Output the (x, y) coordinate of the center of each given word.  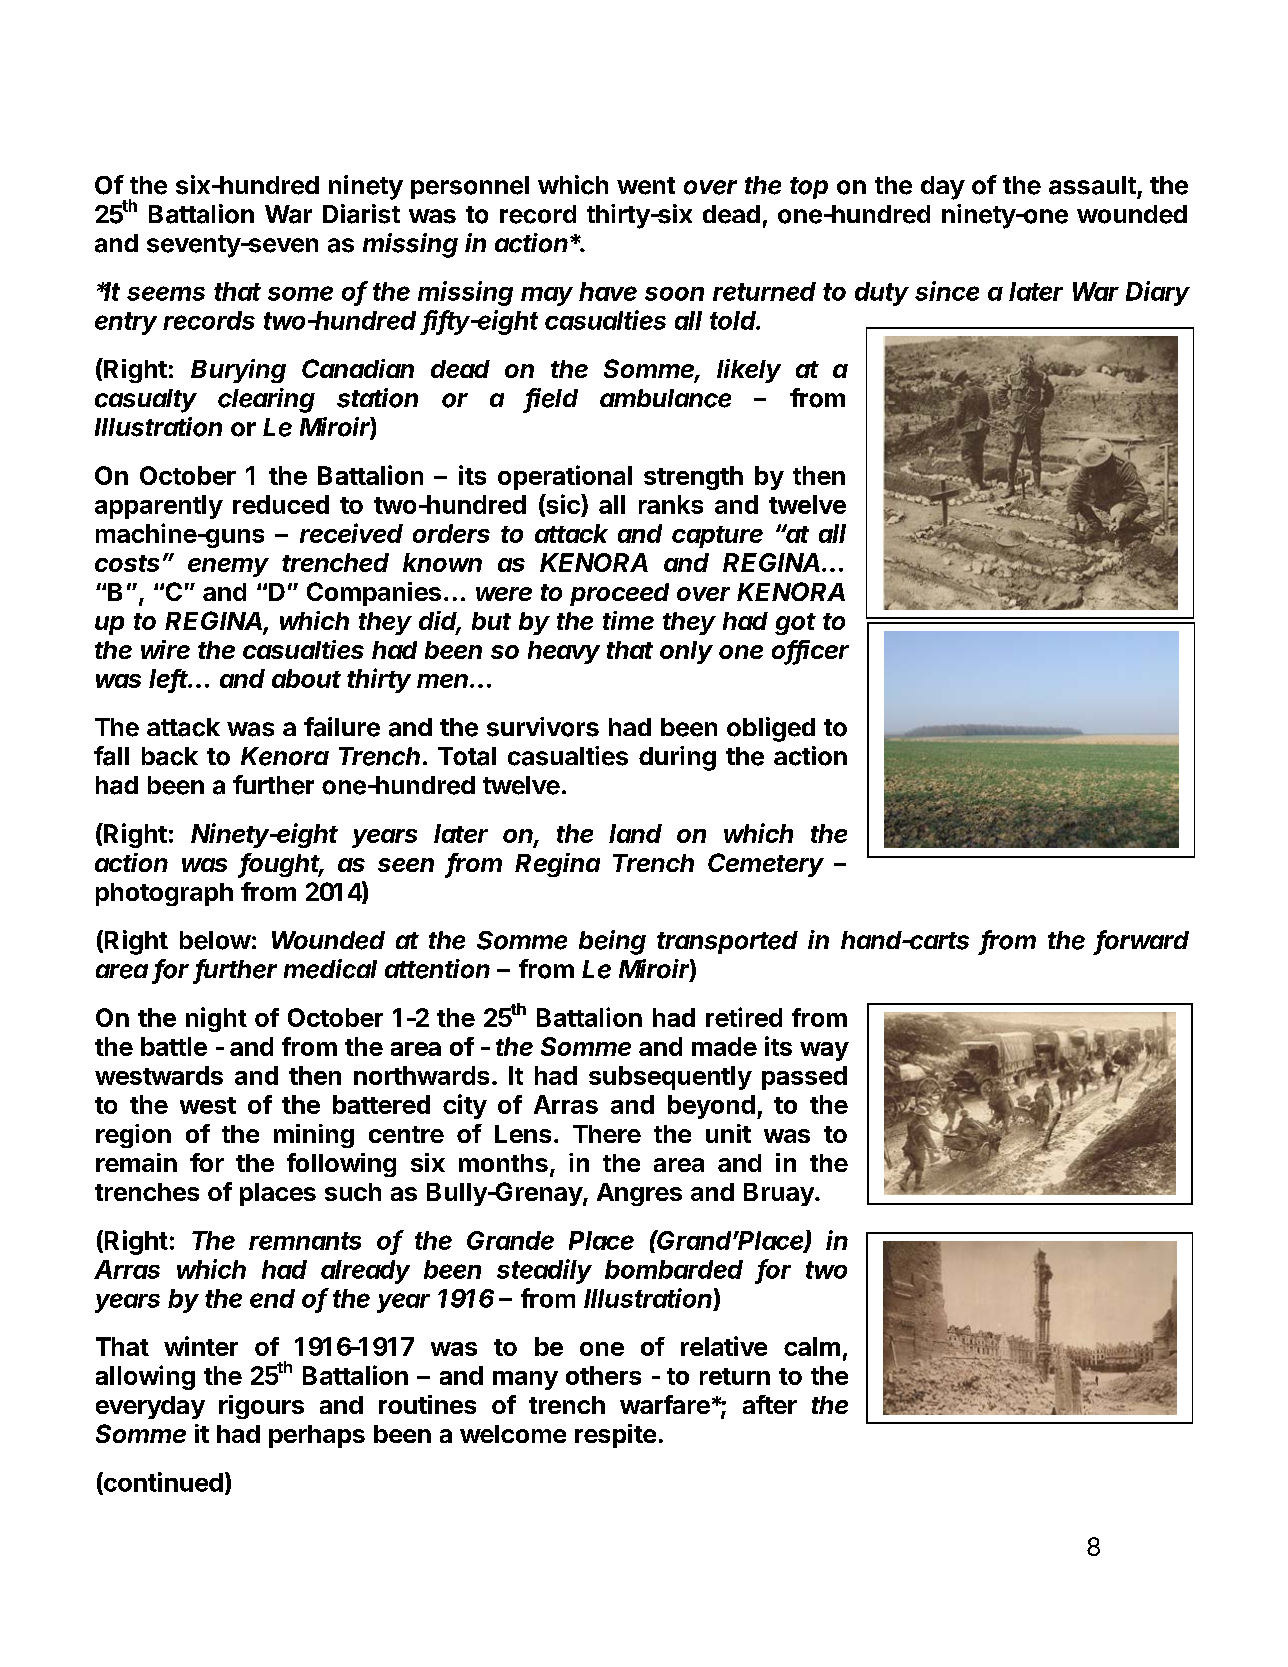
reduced (281, 504)
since (947, 291)
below (215, 940)
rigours (261, 1407)
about (306, 678)
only (686, 652)
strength (693, 478)
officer (810, 651)
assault (1092, 185)
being (612, 942)
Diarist (361, 214)
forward (1142, 941)
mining (314, 1136)
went (646, 186)
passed (804, 1078)
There (607, 1134)
